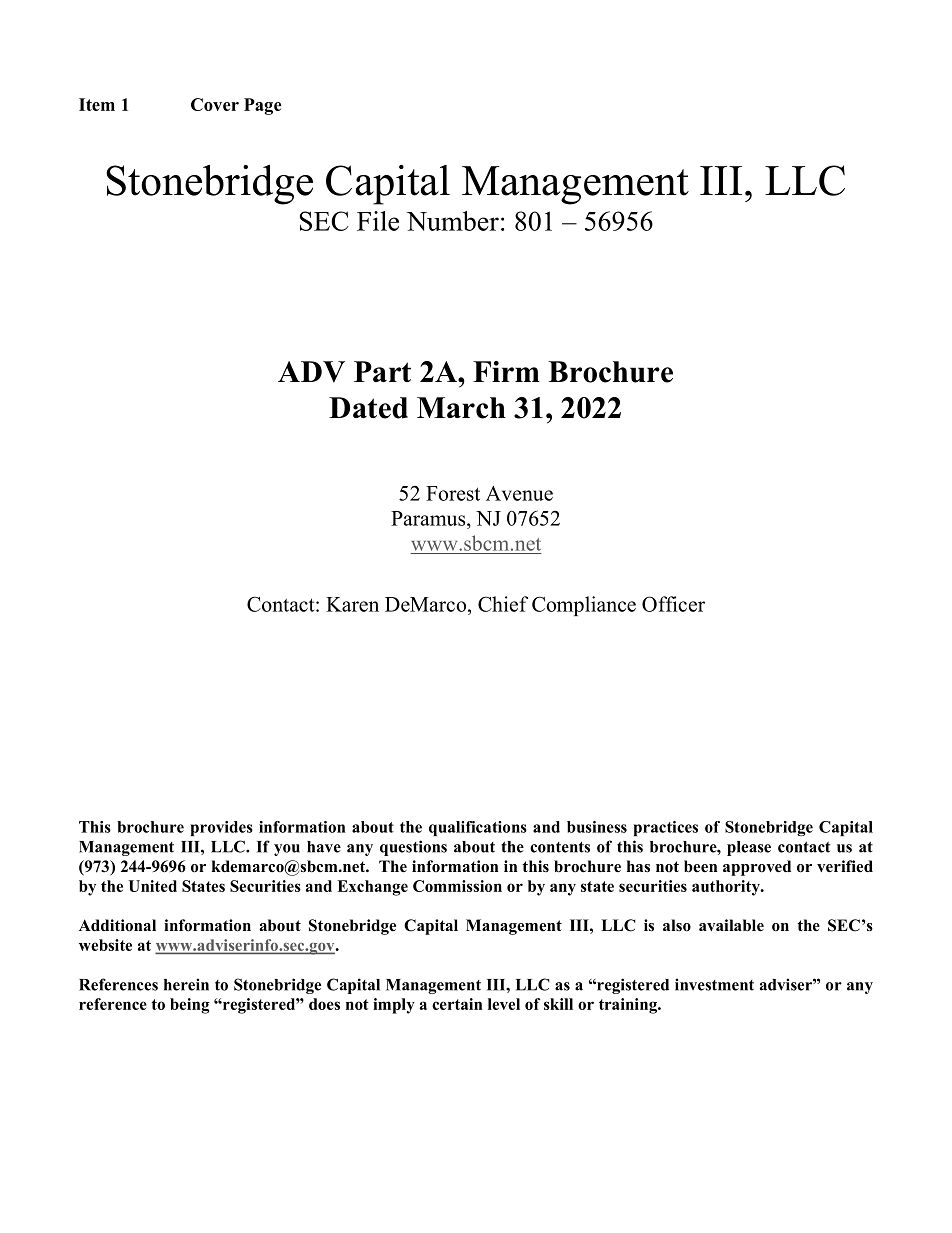  What do you see at coordinates (714, 984) in the screenshot?
I see `investment` at bounding box center [714, 984].
